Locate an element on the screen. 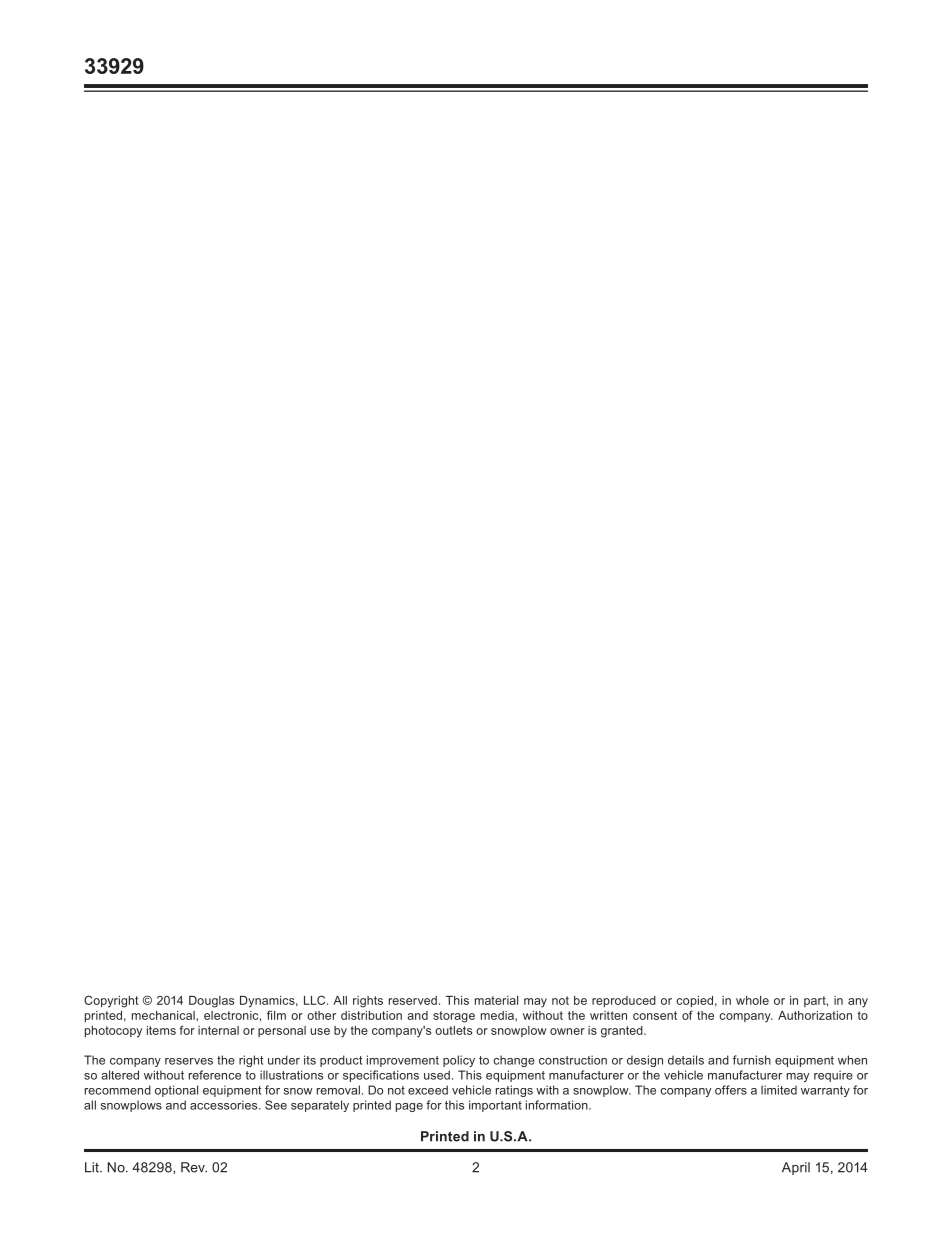 This screenshot has height=1233, width=952. information is located at coordinates (558, 1105).
